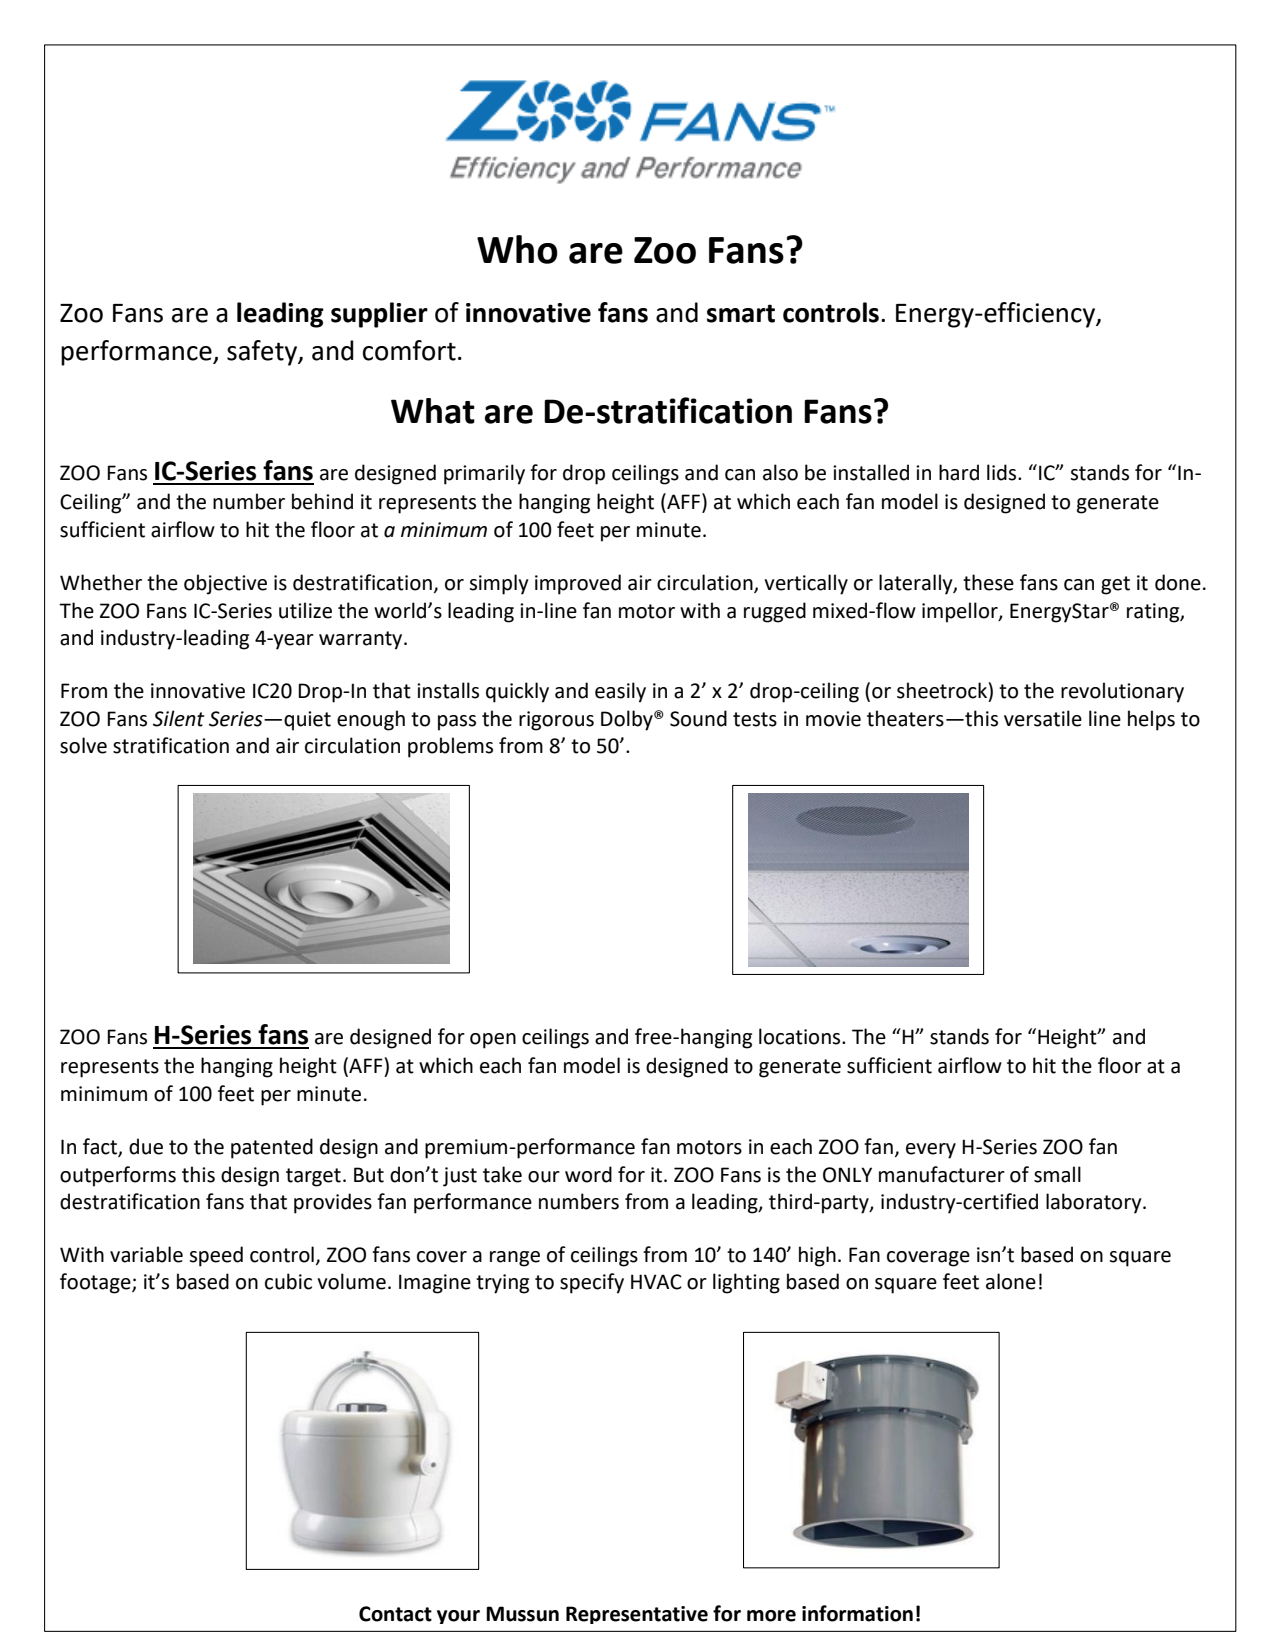 The width and height of the screenshot is (1264, 1636). I want to click on supplier, so click(379, 315).
